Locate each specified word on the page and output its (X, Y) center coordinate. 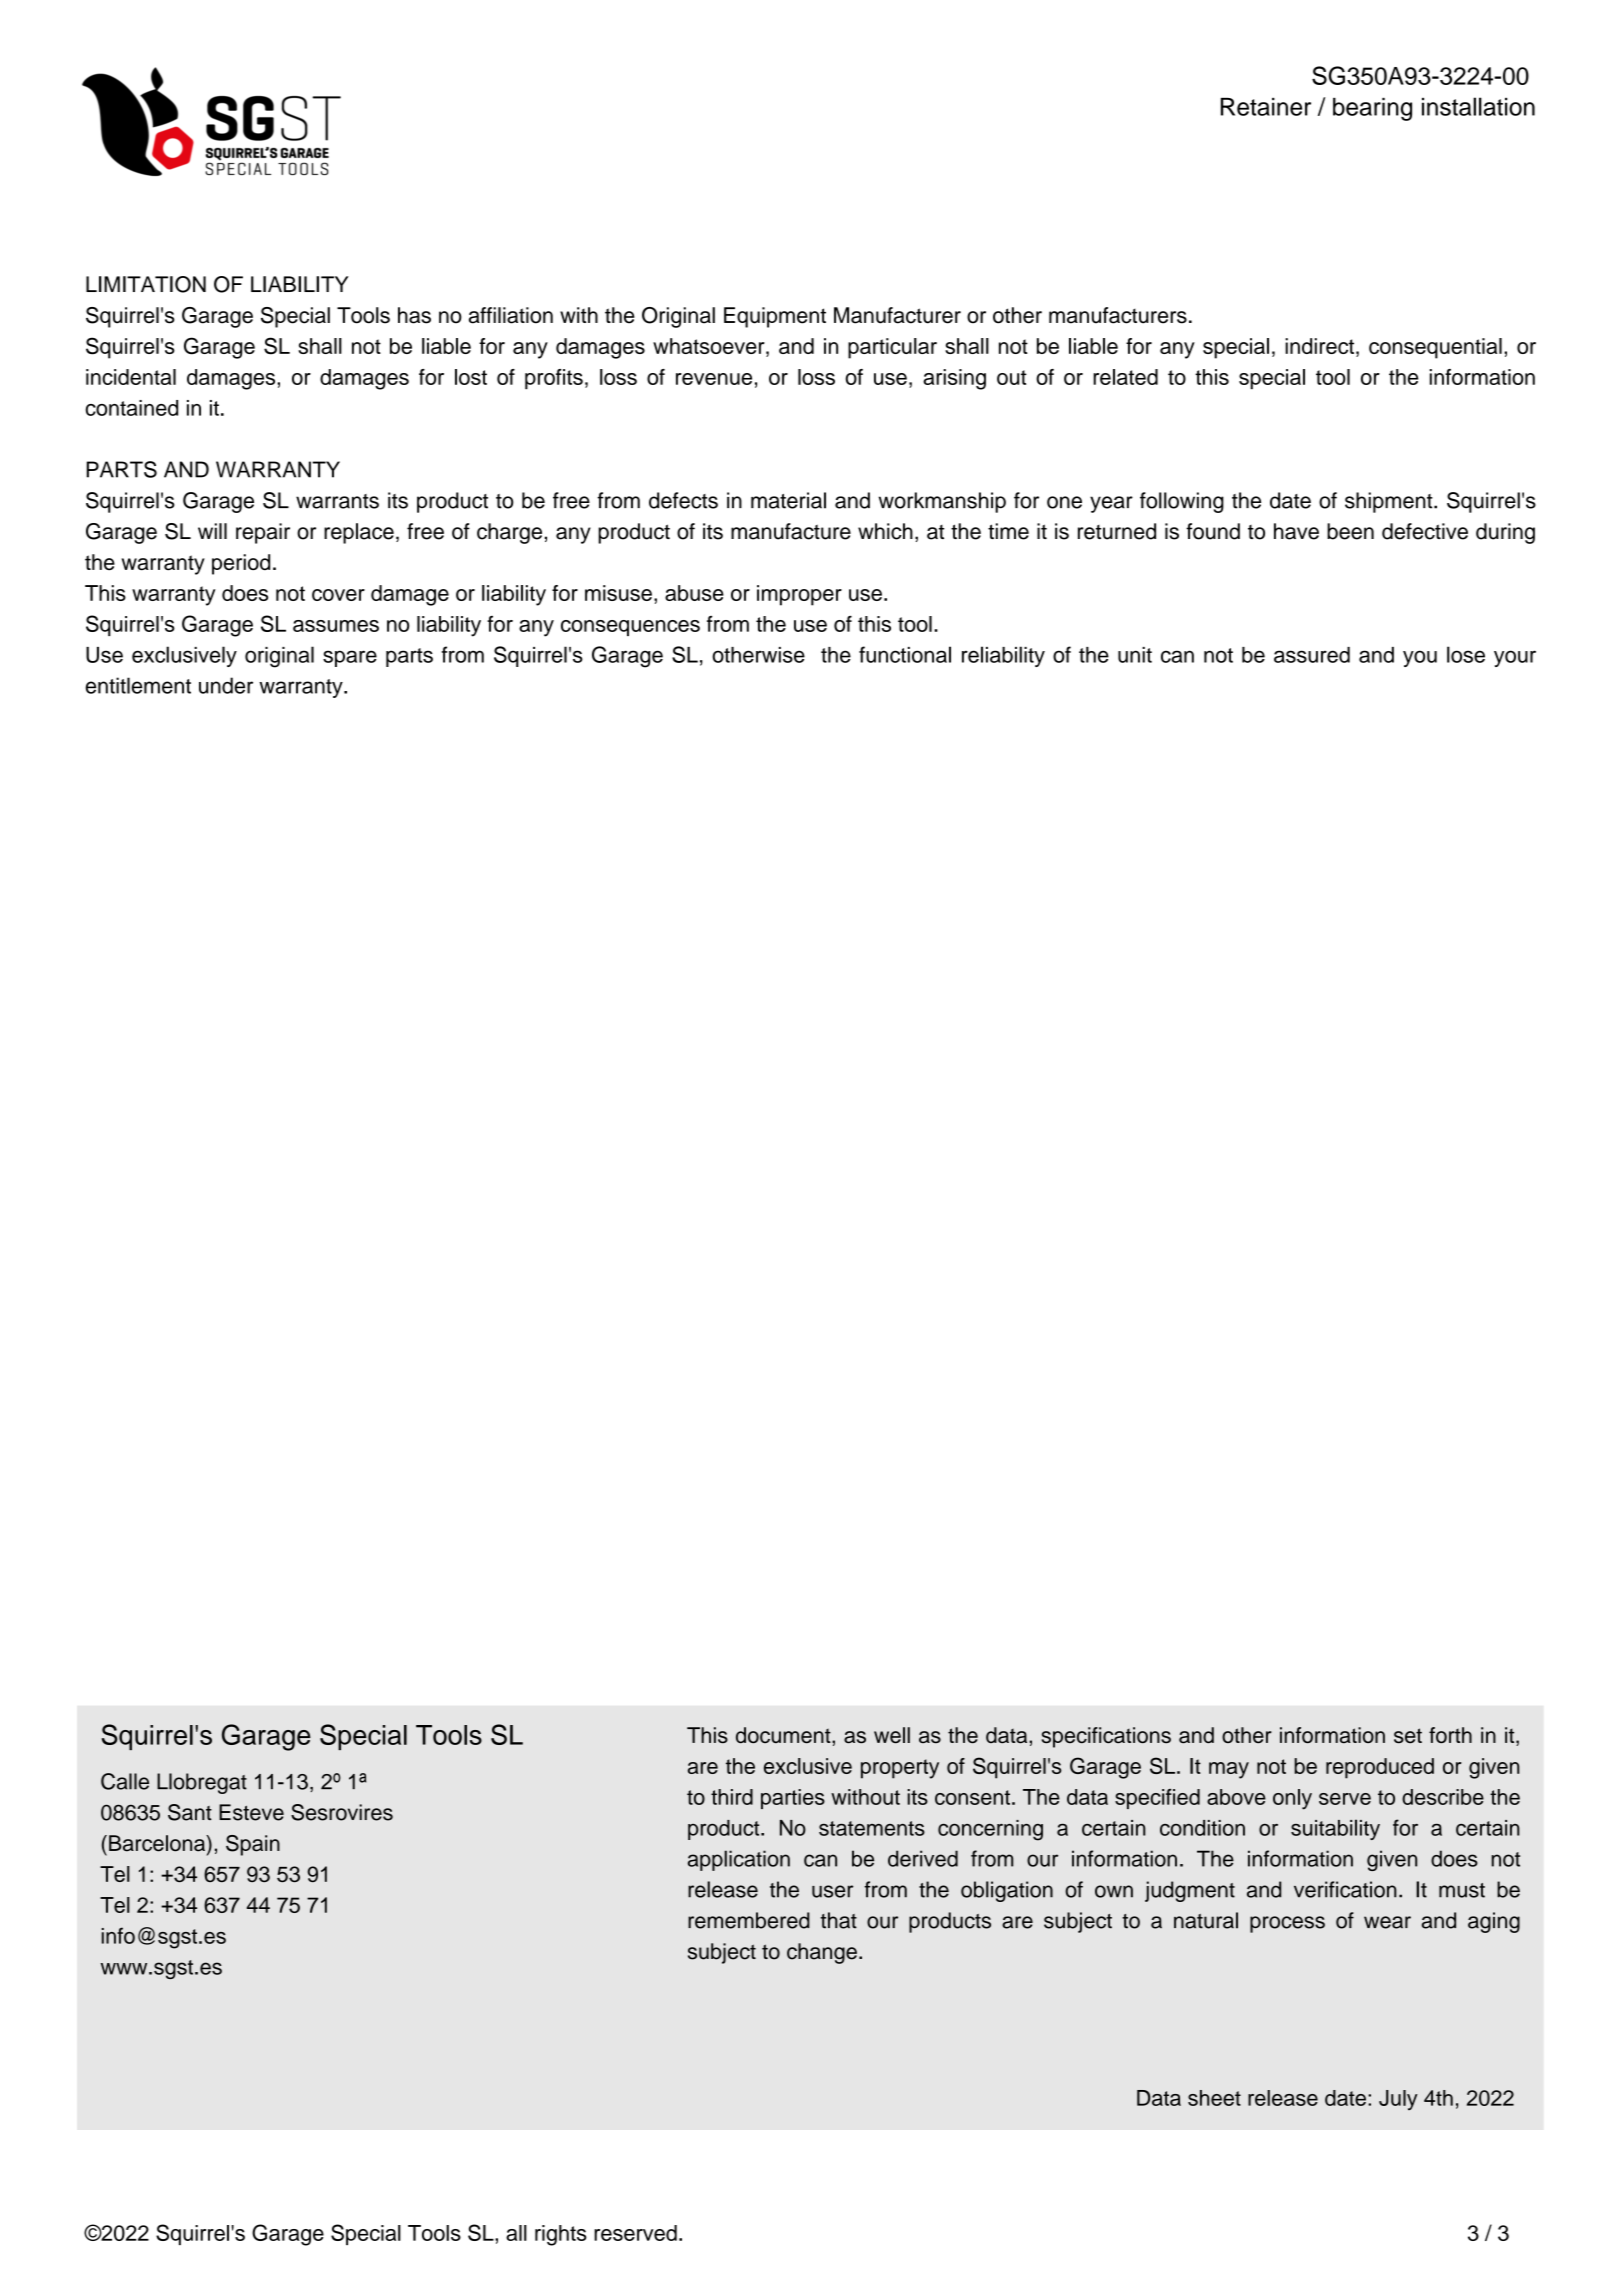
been (1350, 531)
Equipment (775, 317)
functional (905, 654)
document (784, 1735)
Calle (125, 1781)
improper (799, 595)
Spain (253, 1845)
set (1408, 1736)
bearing (1372, 109)
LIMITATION (146, 284)
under (226, 685)
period (241, 564)
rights (561, 2235)
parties (793, 1799)
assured (1312, 655)
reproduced (1380, 1768)
